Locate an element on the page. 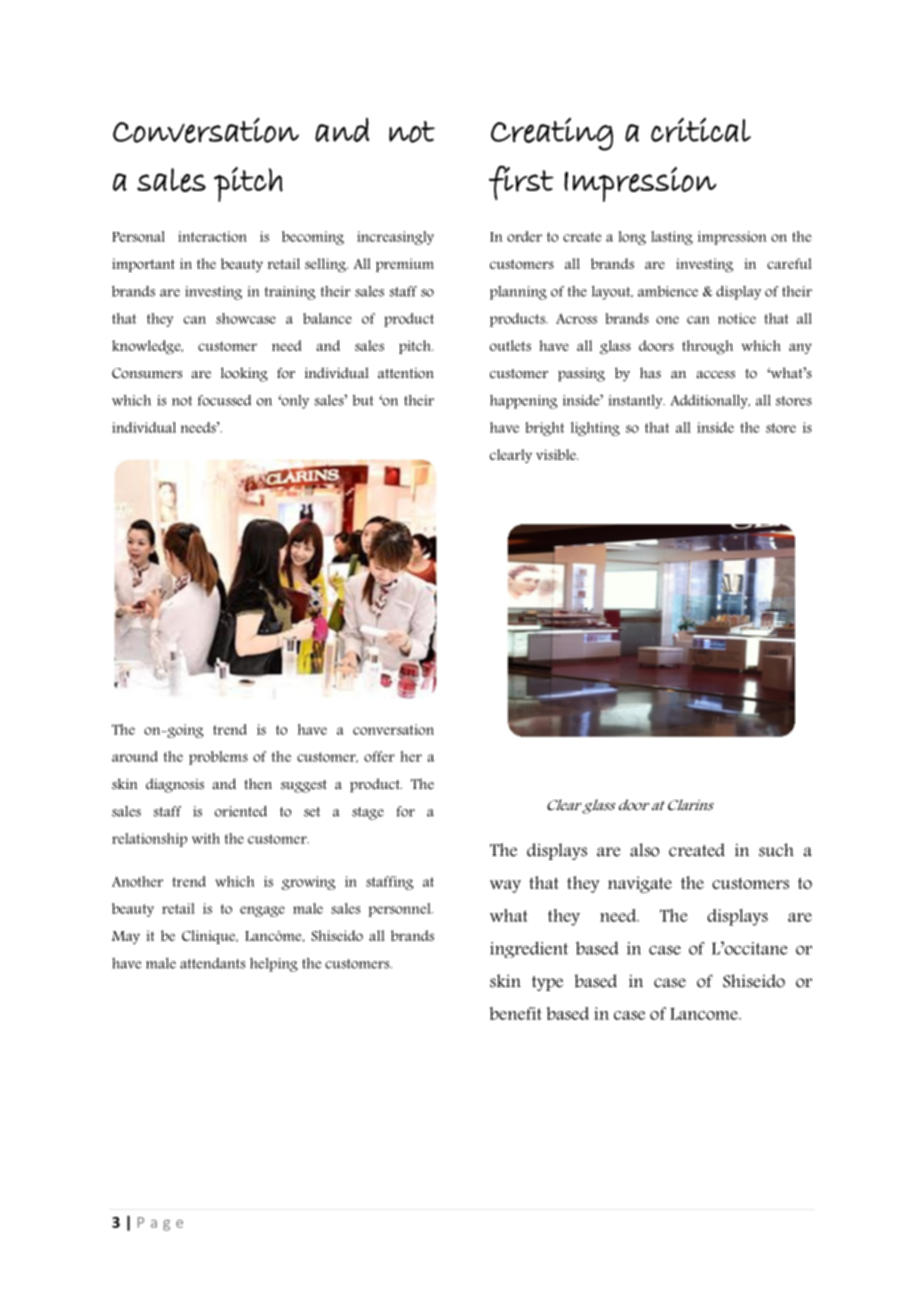 This document has height=1308, width=924. attendants is located at coordinates (212, 963).
